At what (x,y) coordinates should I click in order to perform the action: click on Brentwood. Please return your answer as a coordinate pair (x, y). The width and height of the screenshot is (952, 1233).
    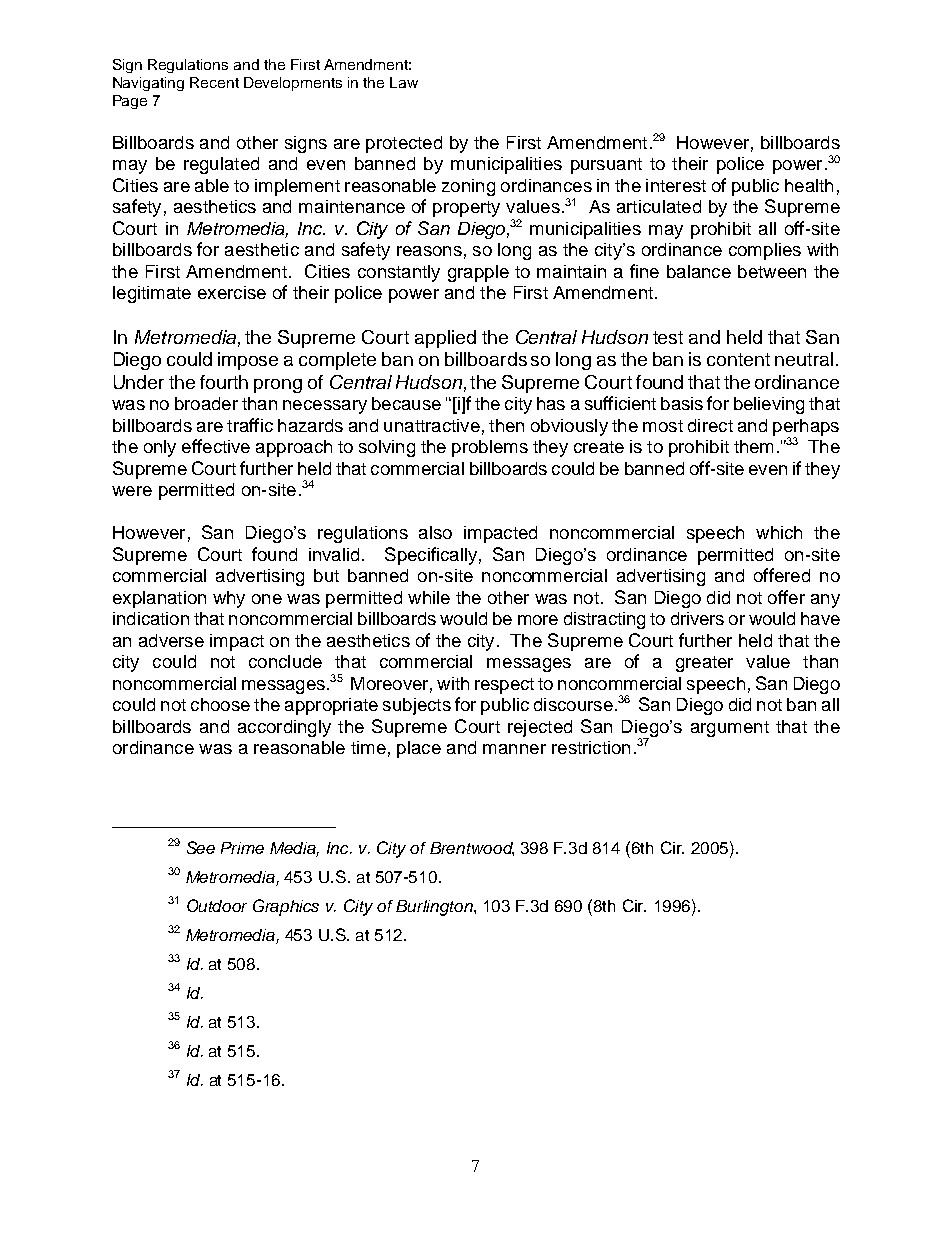
    Looking at the image, I should click on (472, 849).
